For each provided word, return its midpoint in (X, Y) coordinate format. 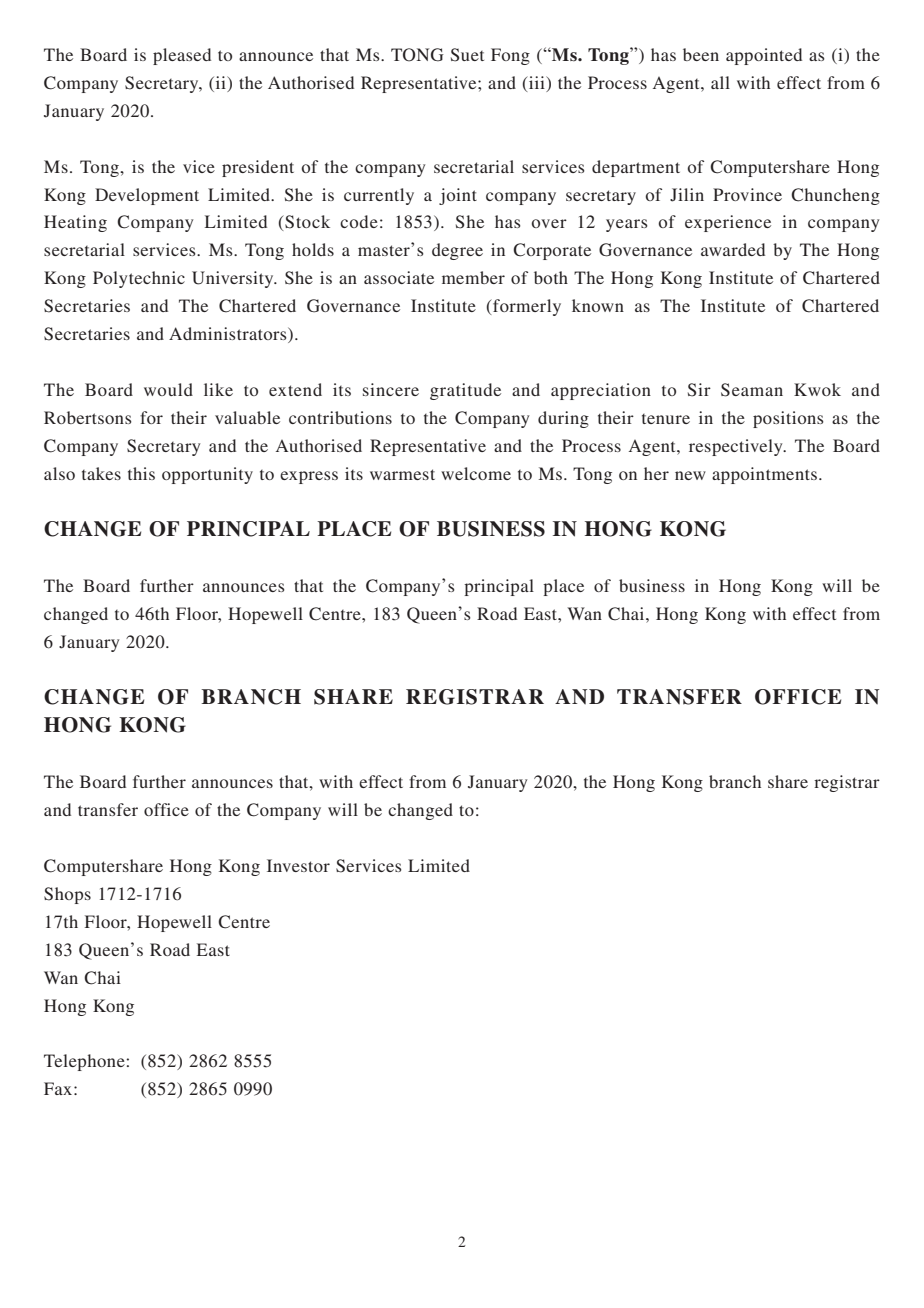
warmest (402, 474)
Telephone (85, 1062)
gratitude (465, 391)
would (168, 389)
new (690, 475)
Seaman (752, 390)
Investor (298, 865)
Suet (467, 55)
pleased (182, 56)
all (720, 82)
